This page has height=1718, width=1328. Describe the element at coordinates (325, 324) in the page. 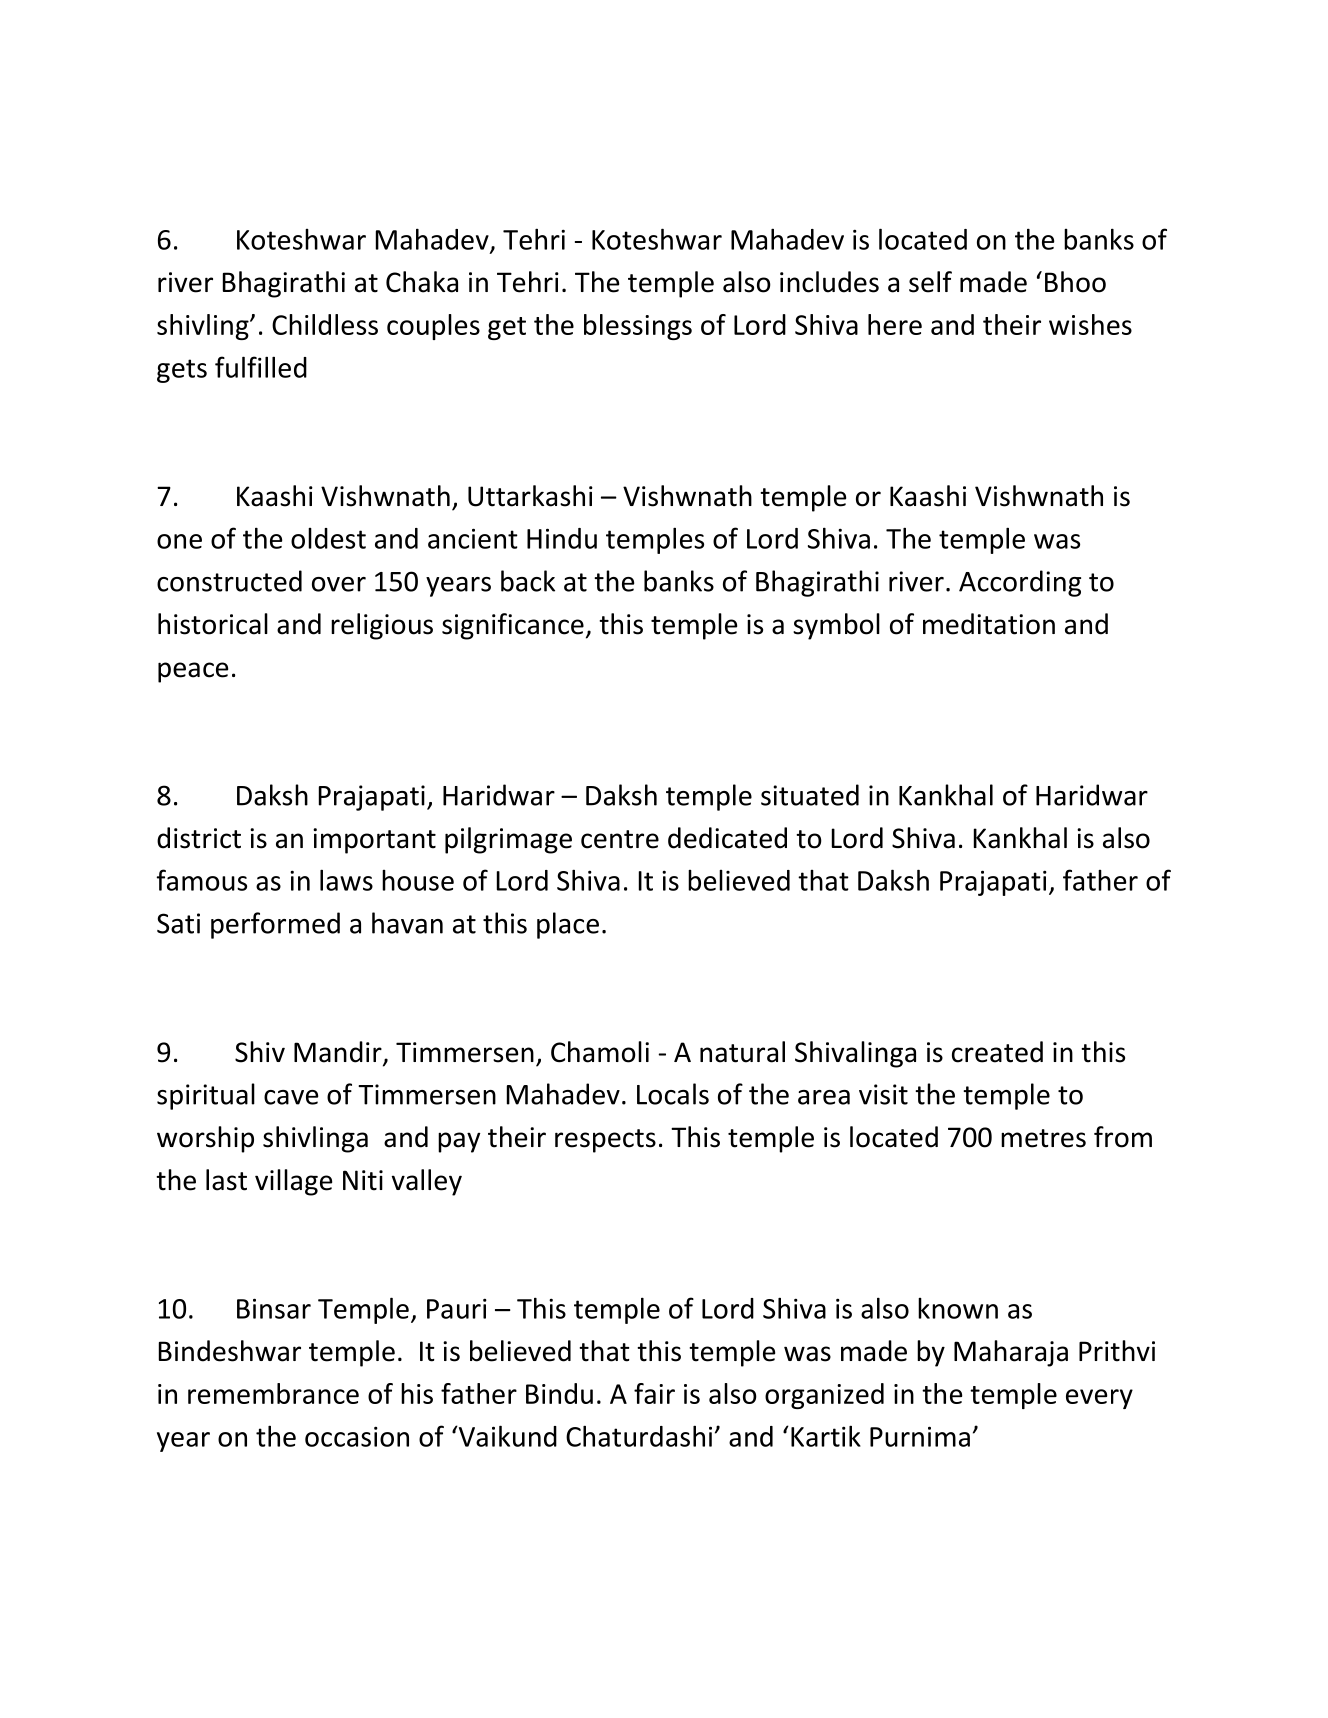

I see `Childless` at that location.
